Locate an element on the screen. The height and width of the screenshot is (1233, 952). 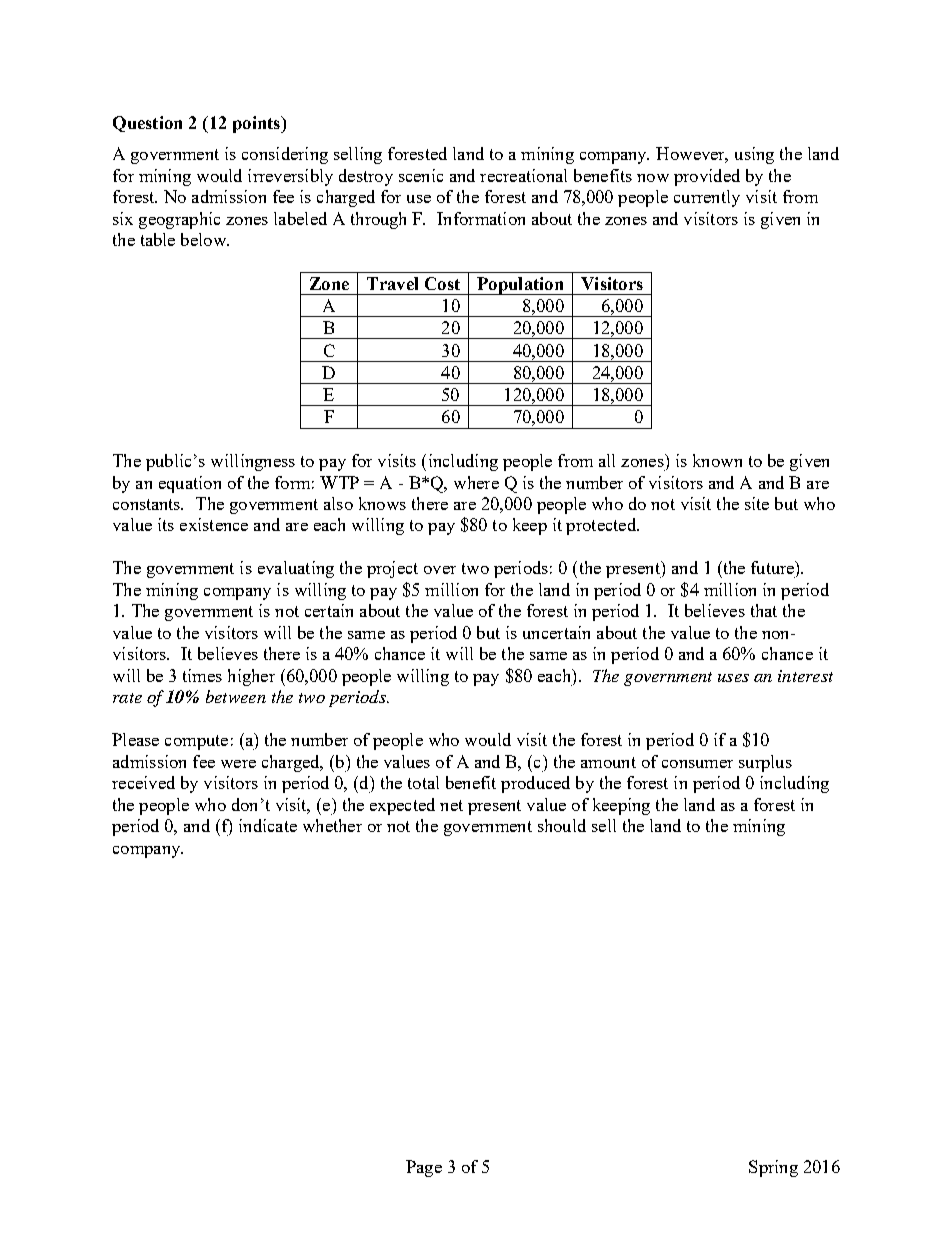
scenic is located at coordinates (421, 175).
